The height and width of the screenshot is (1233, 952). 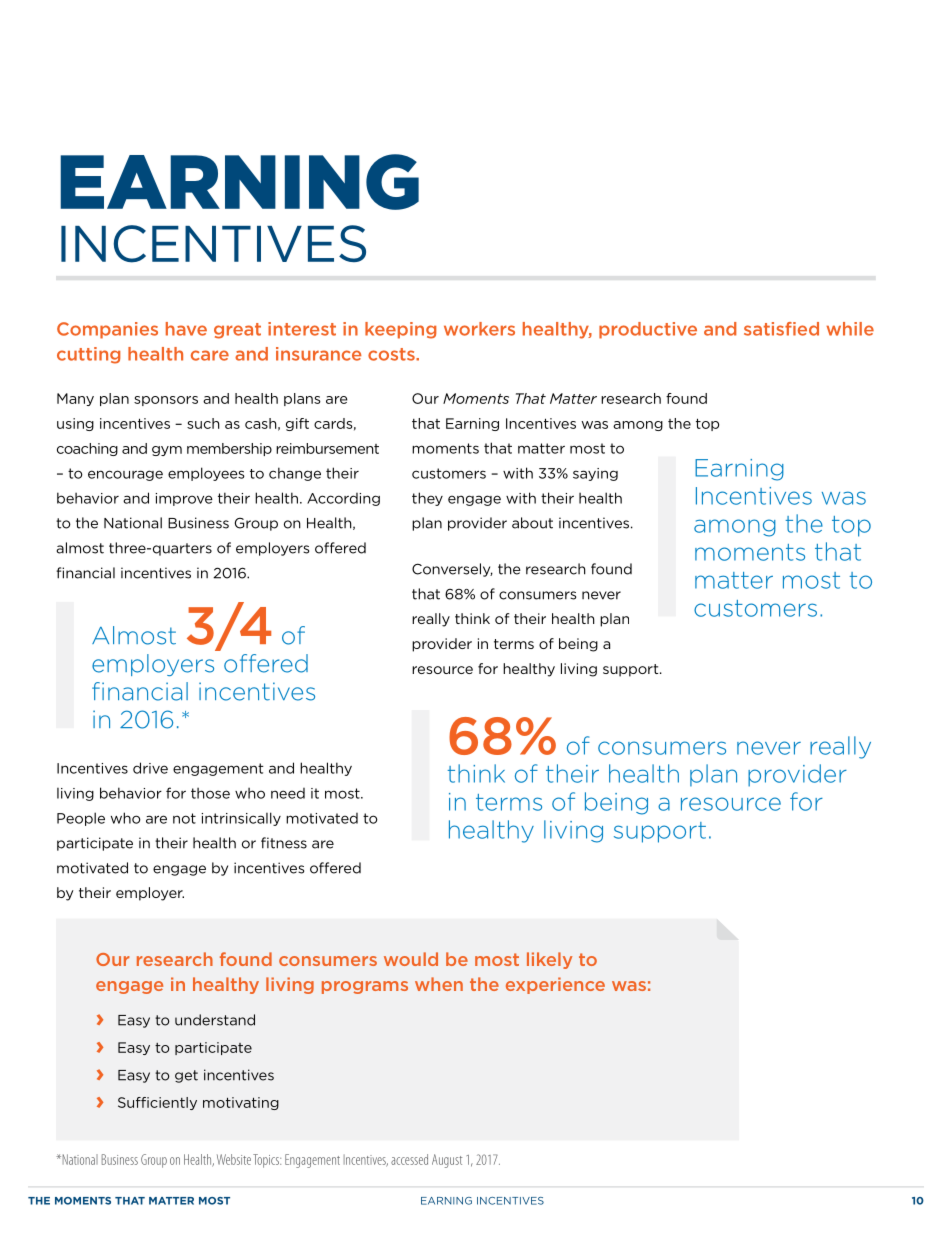 What do you see at coordinates (781, 329) in the screenshot?
I see `satisfied` at bounding box center [781, 329].
